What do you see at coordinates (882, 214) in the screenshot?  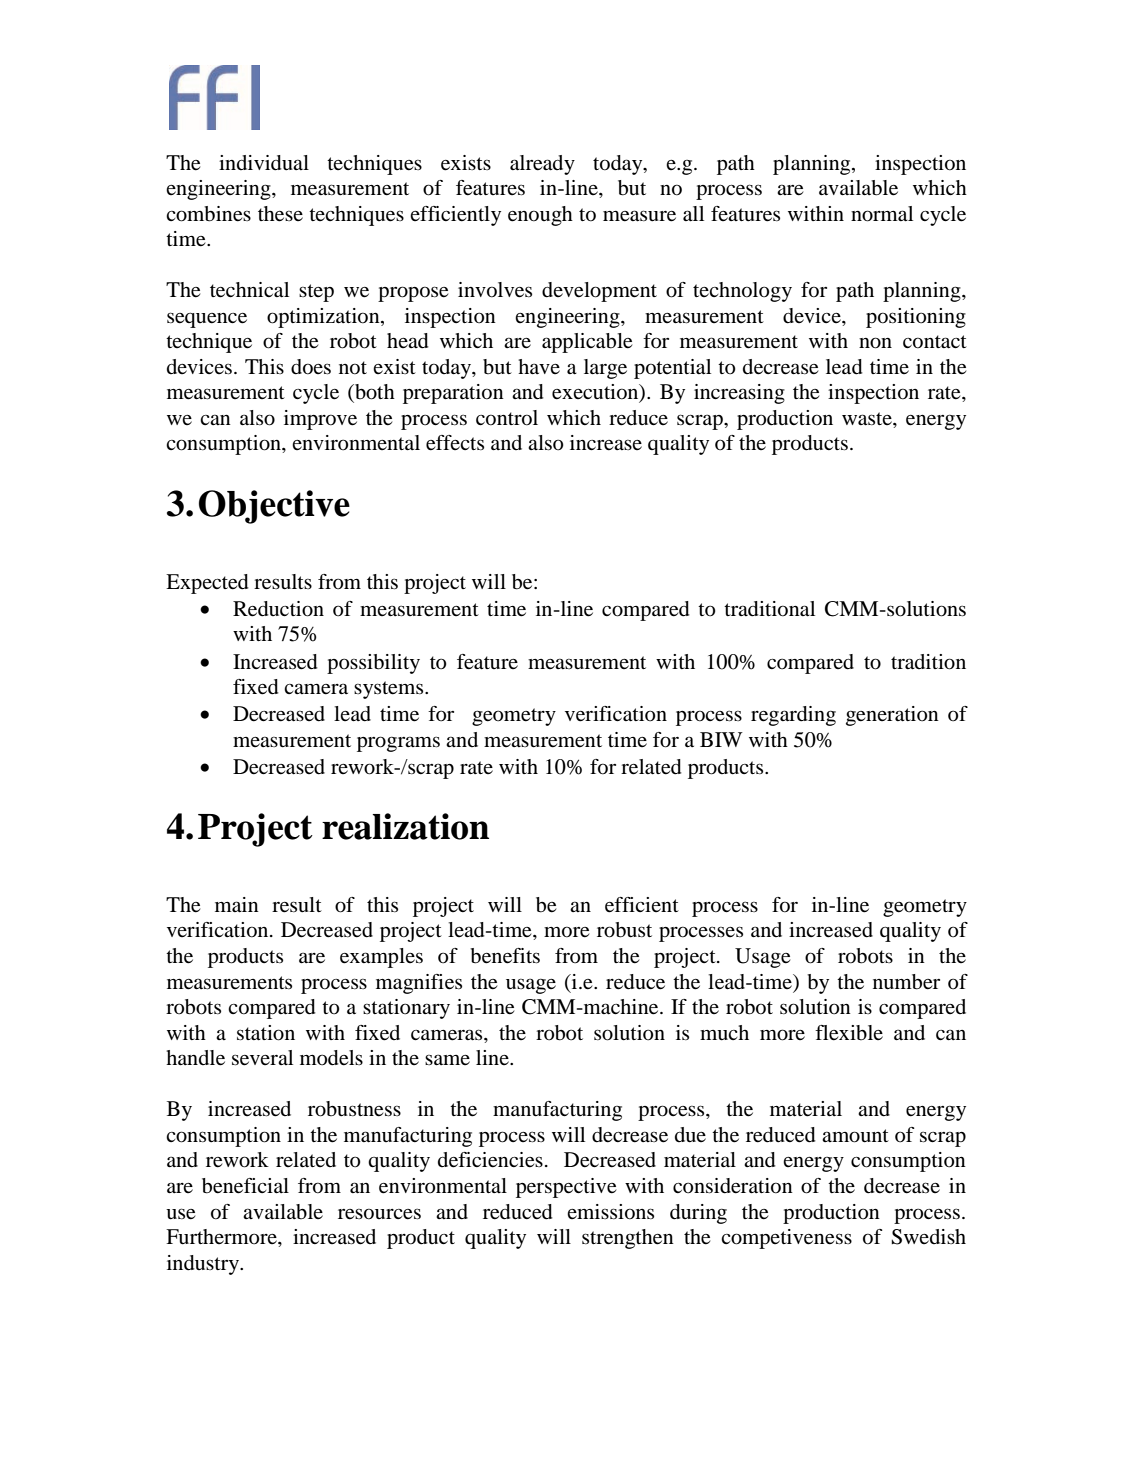 I see `normal` at bounding box center [882, 214].
